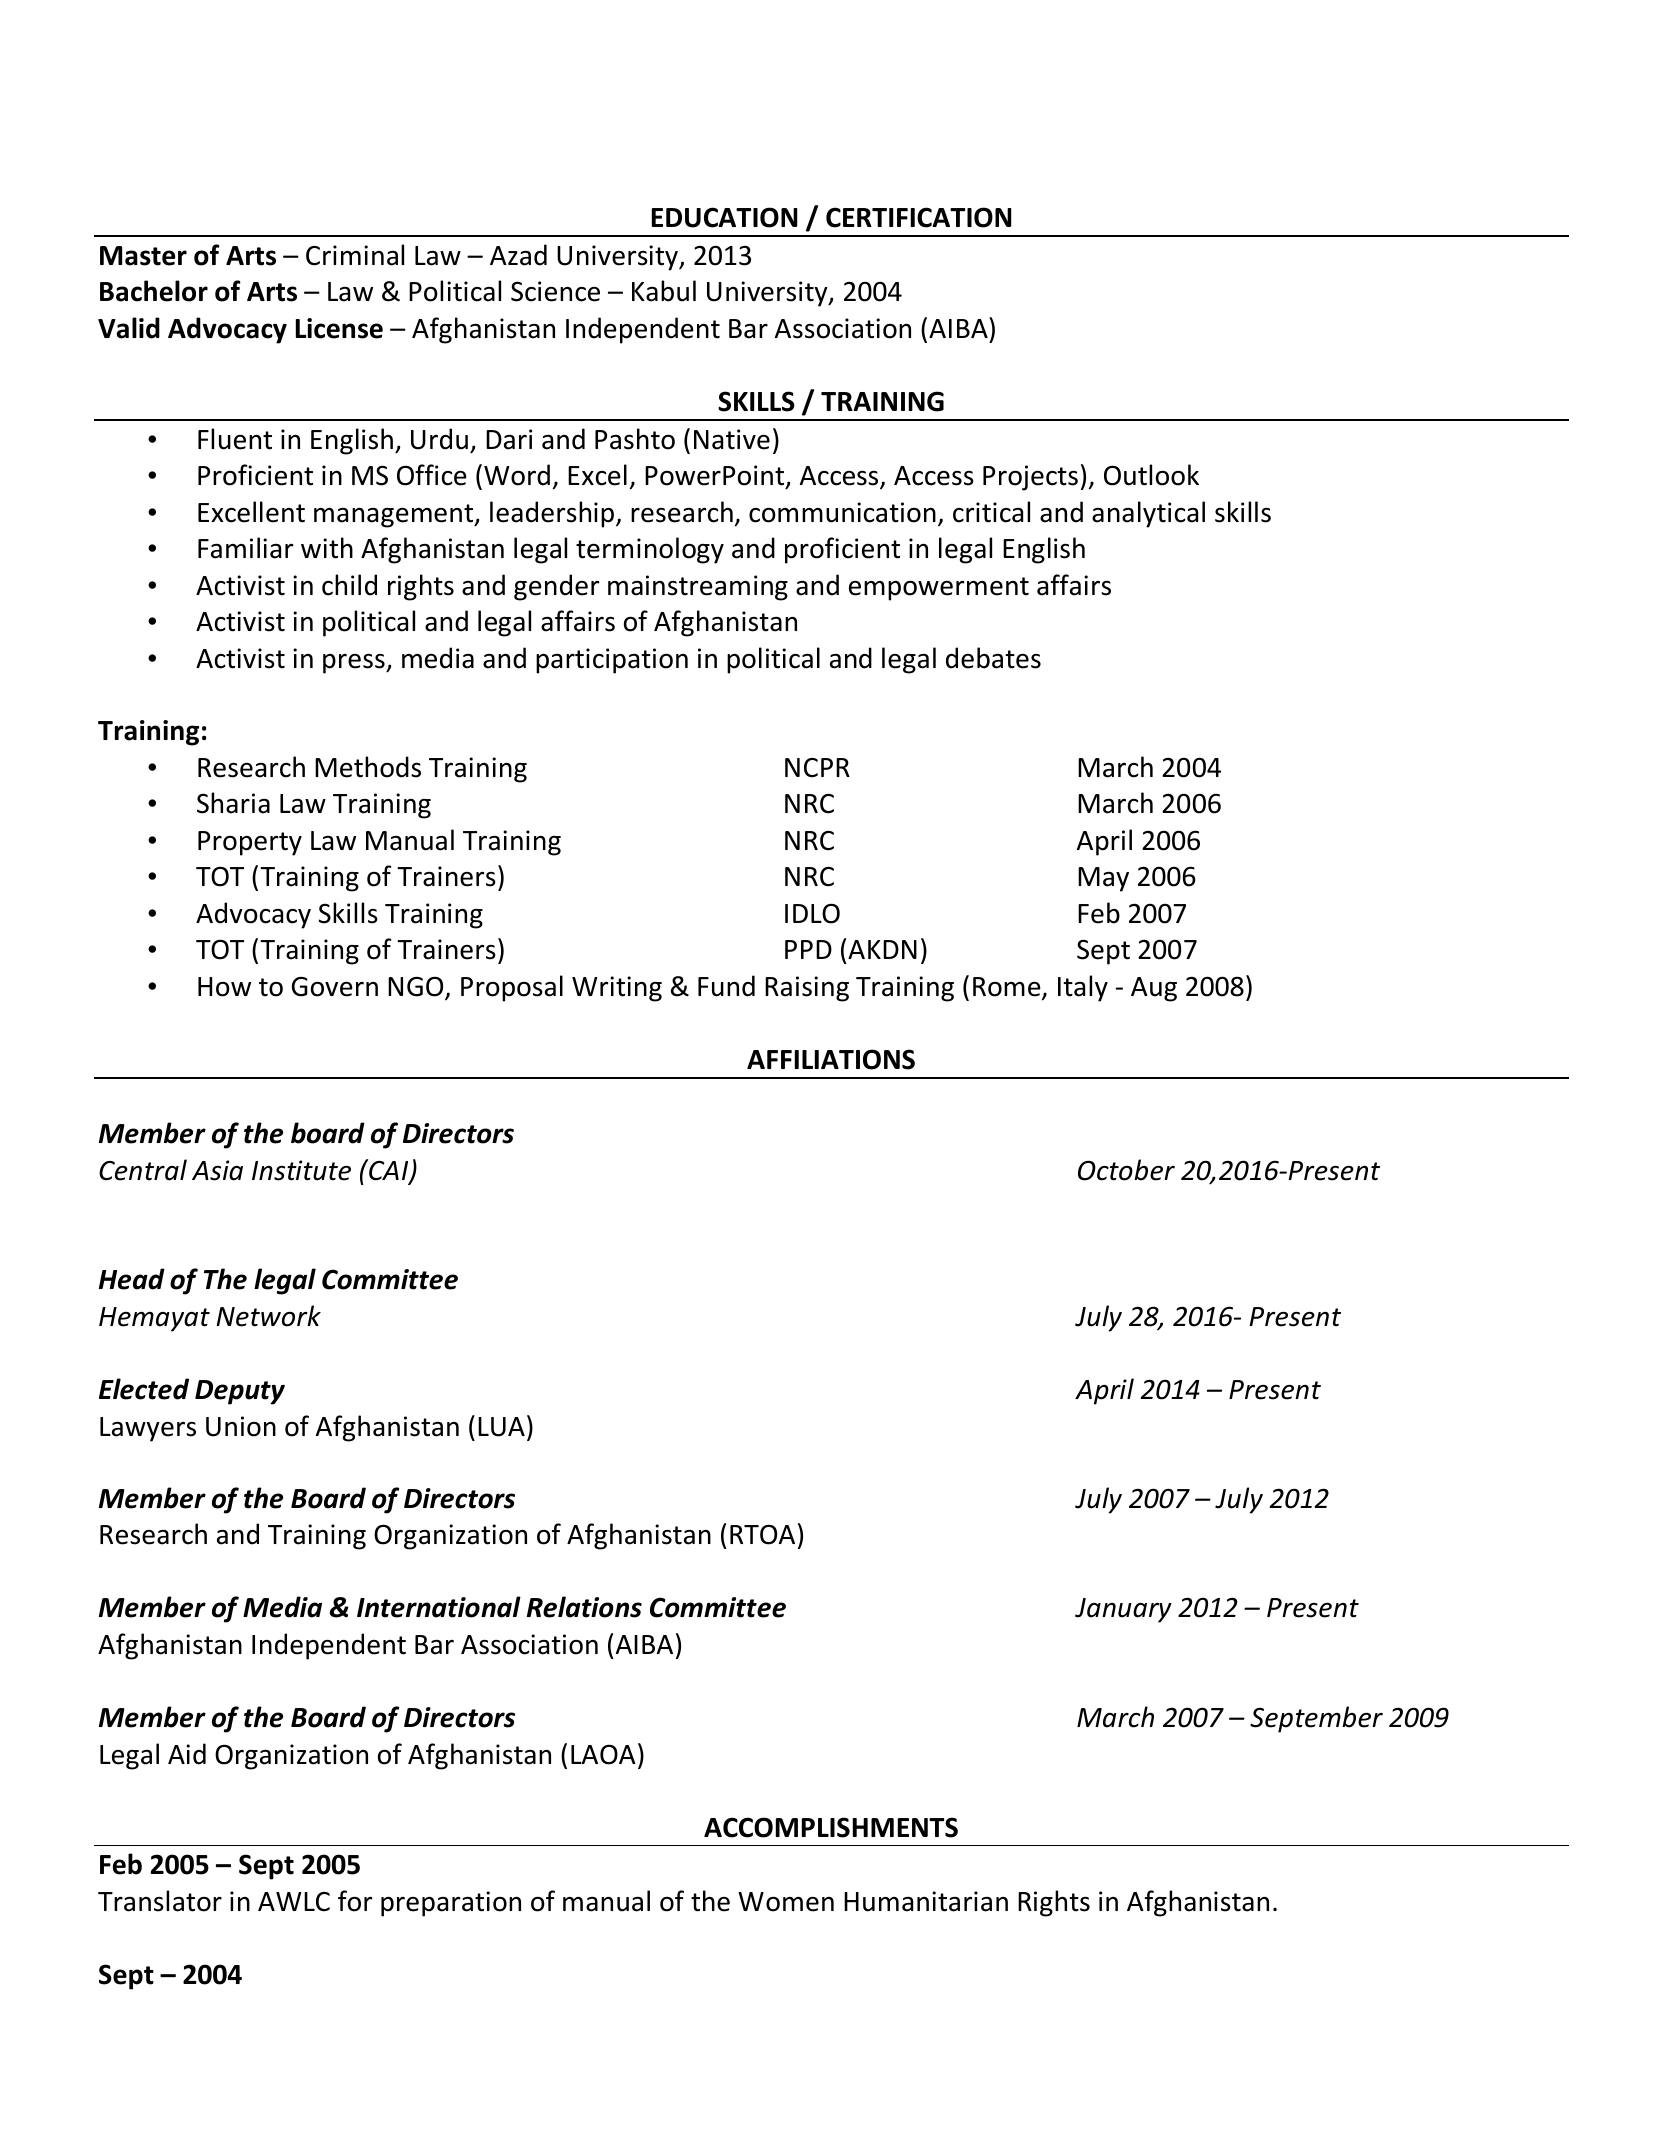 Image resolution: width=1663 pixels, height=2152 pixels. Describe the element at coordinates (154, 291) in the page. I see `Bachelor` at that location.
